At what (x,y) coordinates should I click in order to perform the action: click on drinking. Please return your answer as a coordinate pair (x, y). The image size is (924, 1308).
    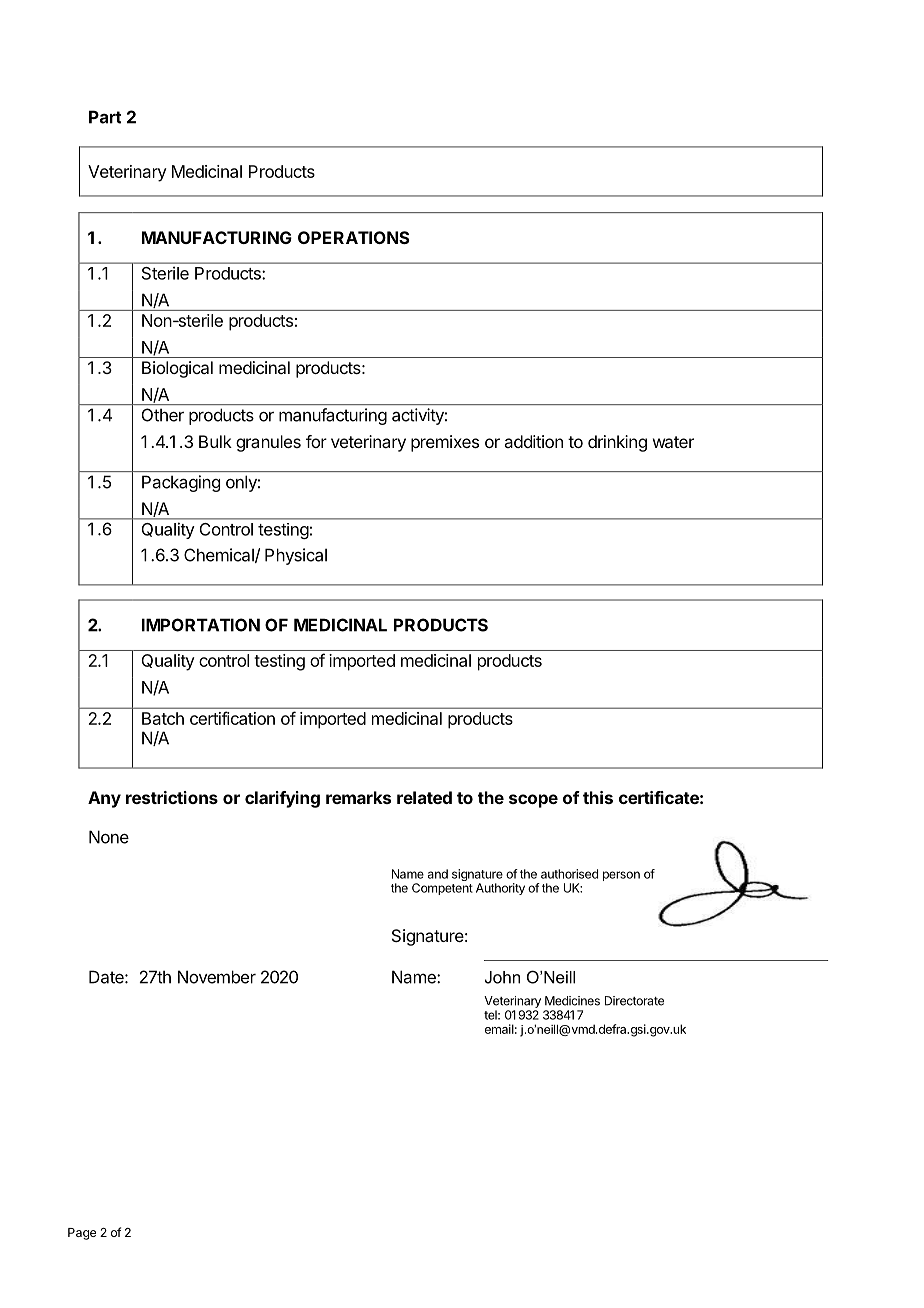
    Looking at the image, I should click on (617, 443).
